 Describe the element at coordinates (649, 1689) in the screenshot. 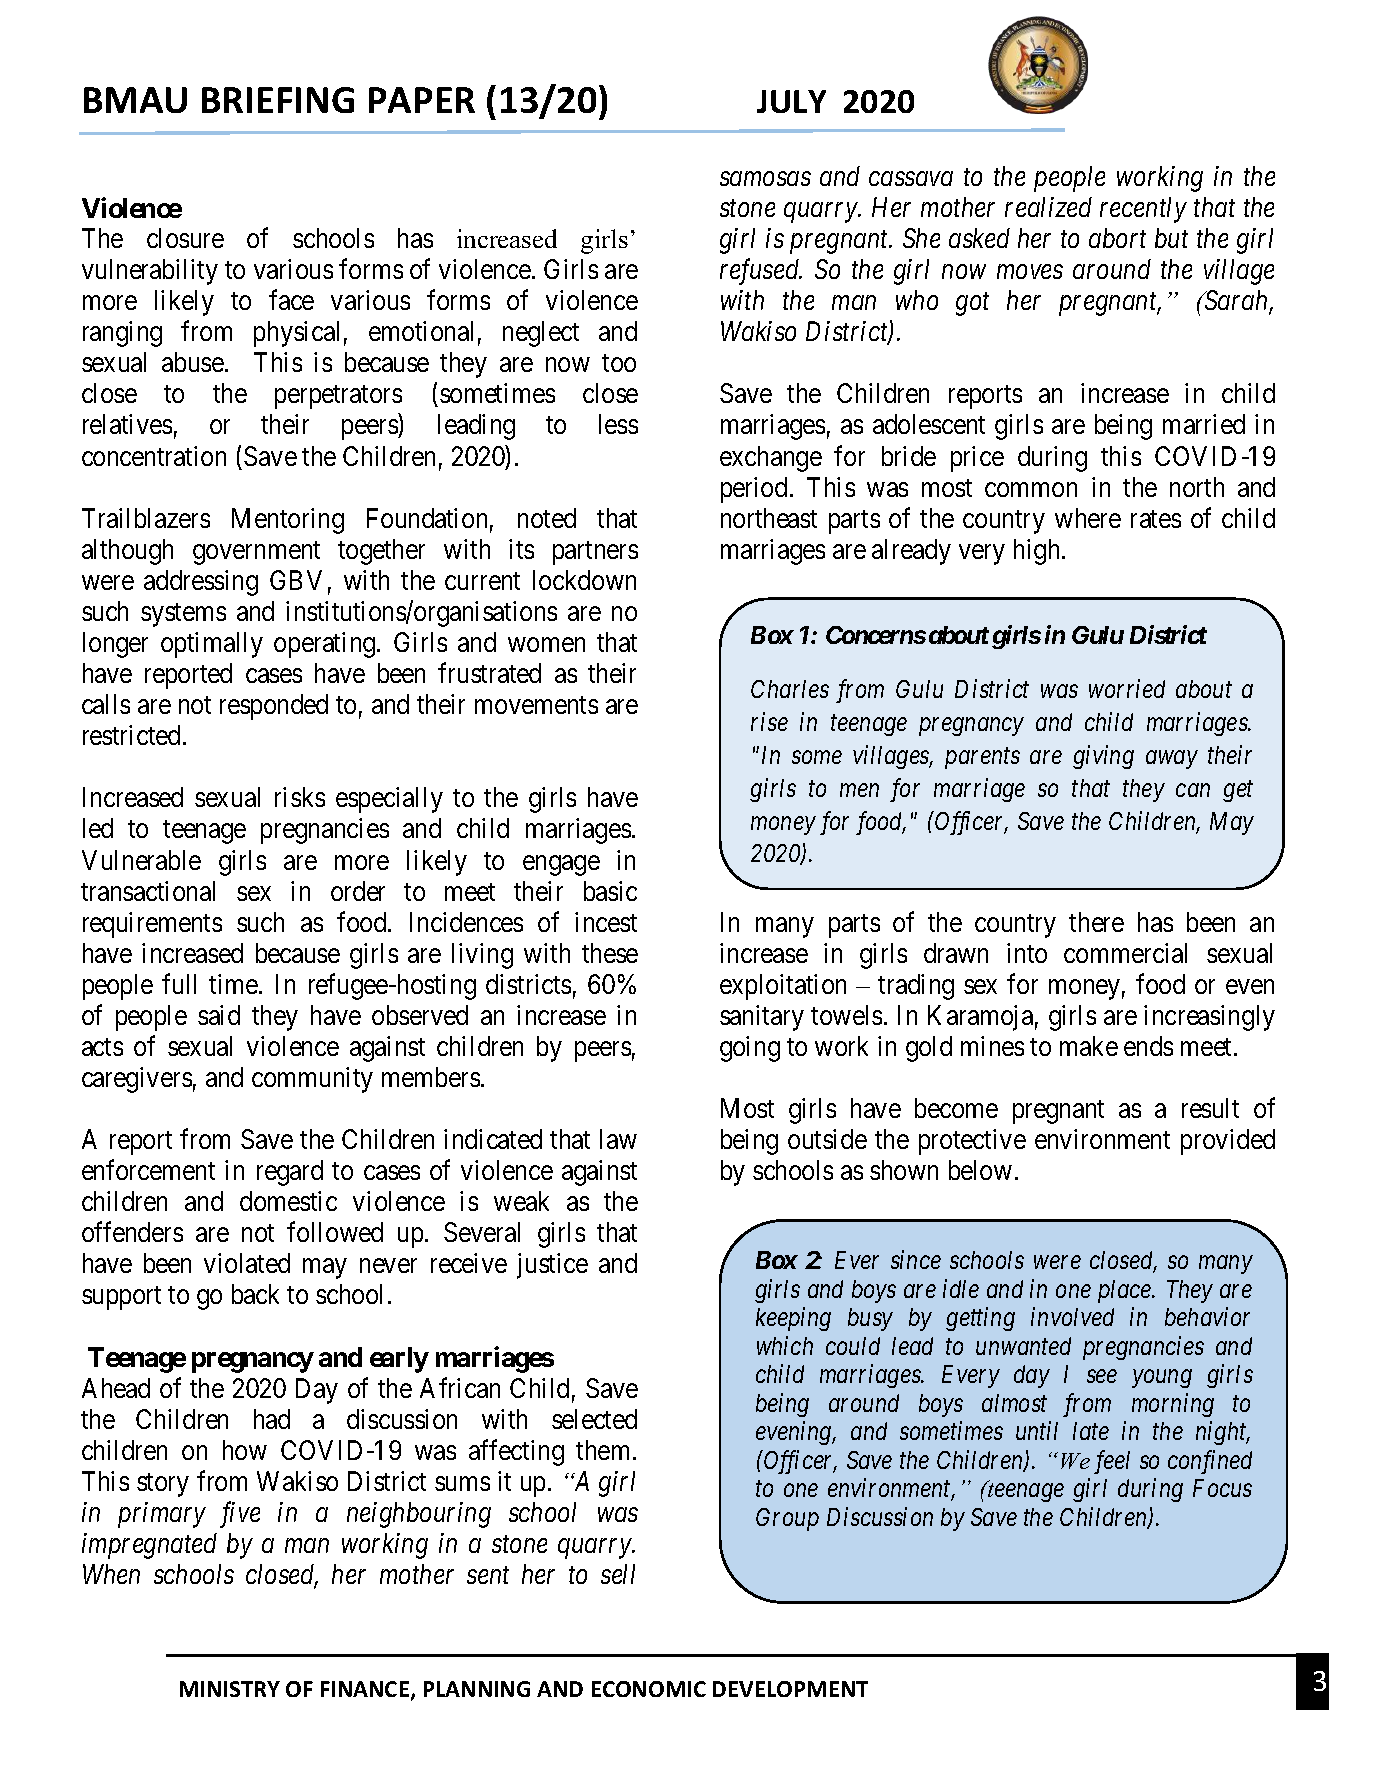

I see `ECONOMIC` at that location.
